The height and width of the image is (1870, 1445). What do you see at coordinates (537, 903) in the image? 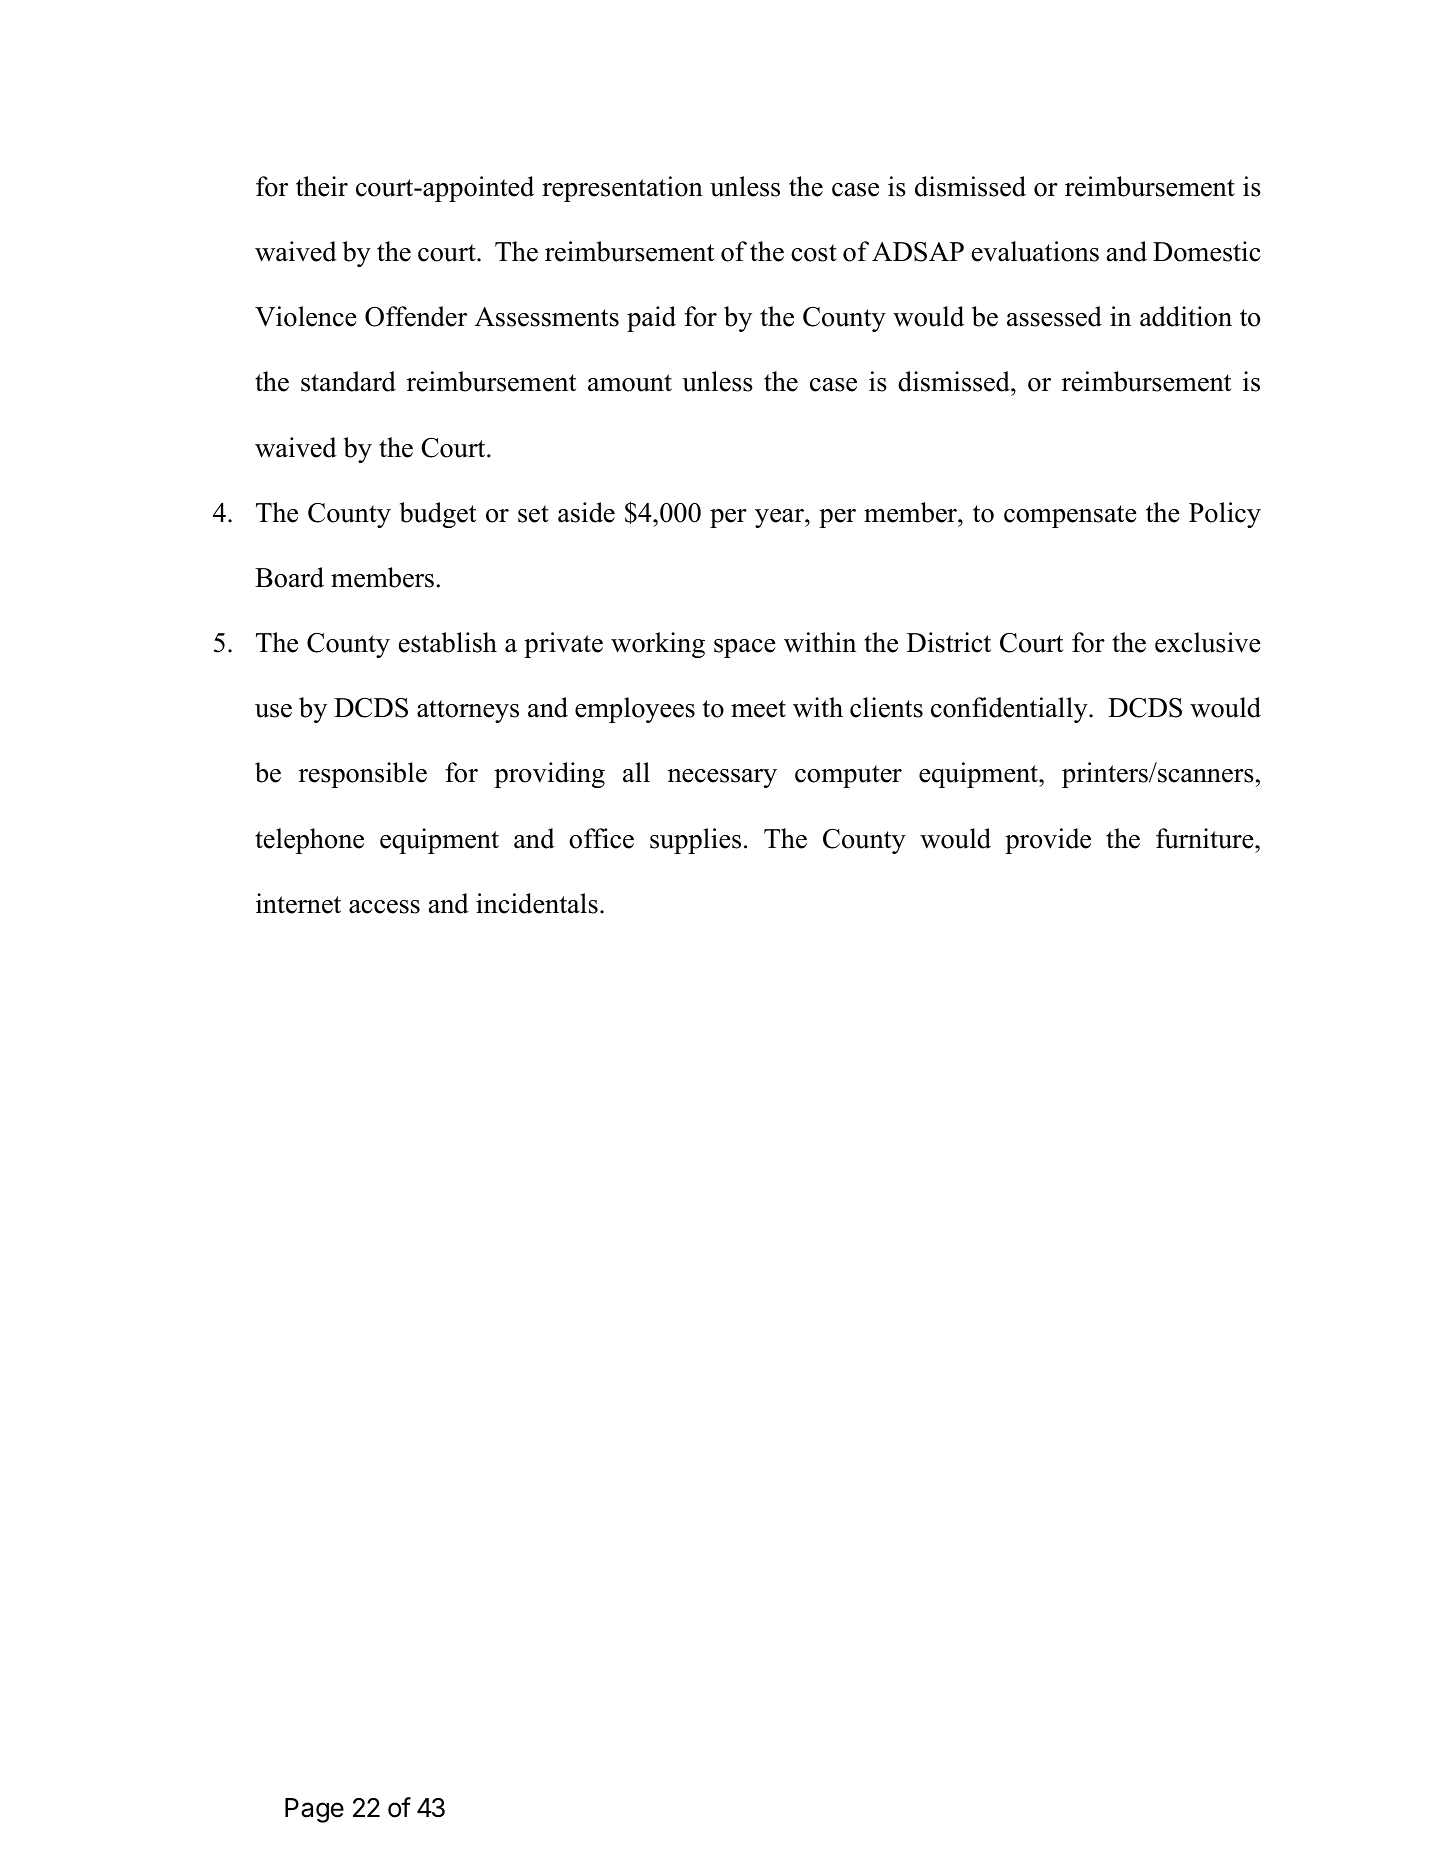
I see `incidentals` at bounding box center [537, 903].
